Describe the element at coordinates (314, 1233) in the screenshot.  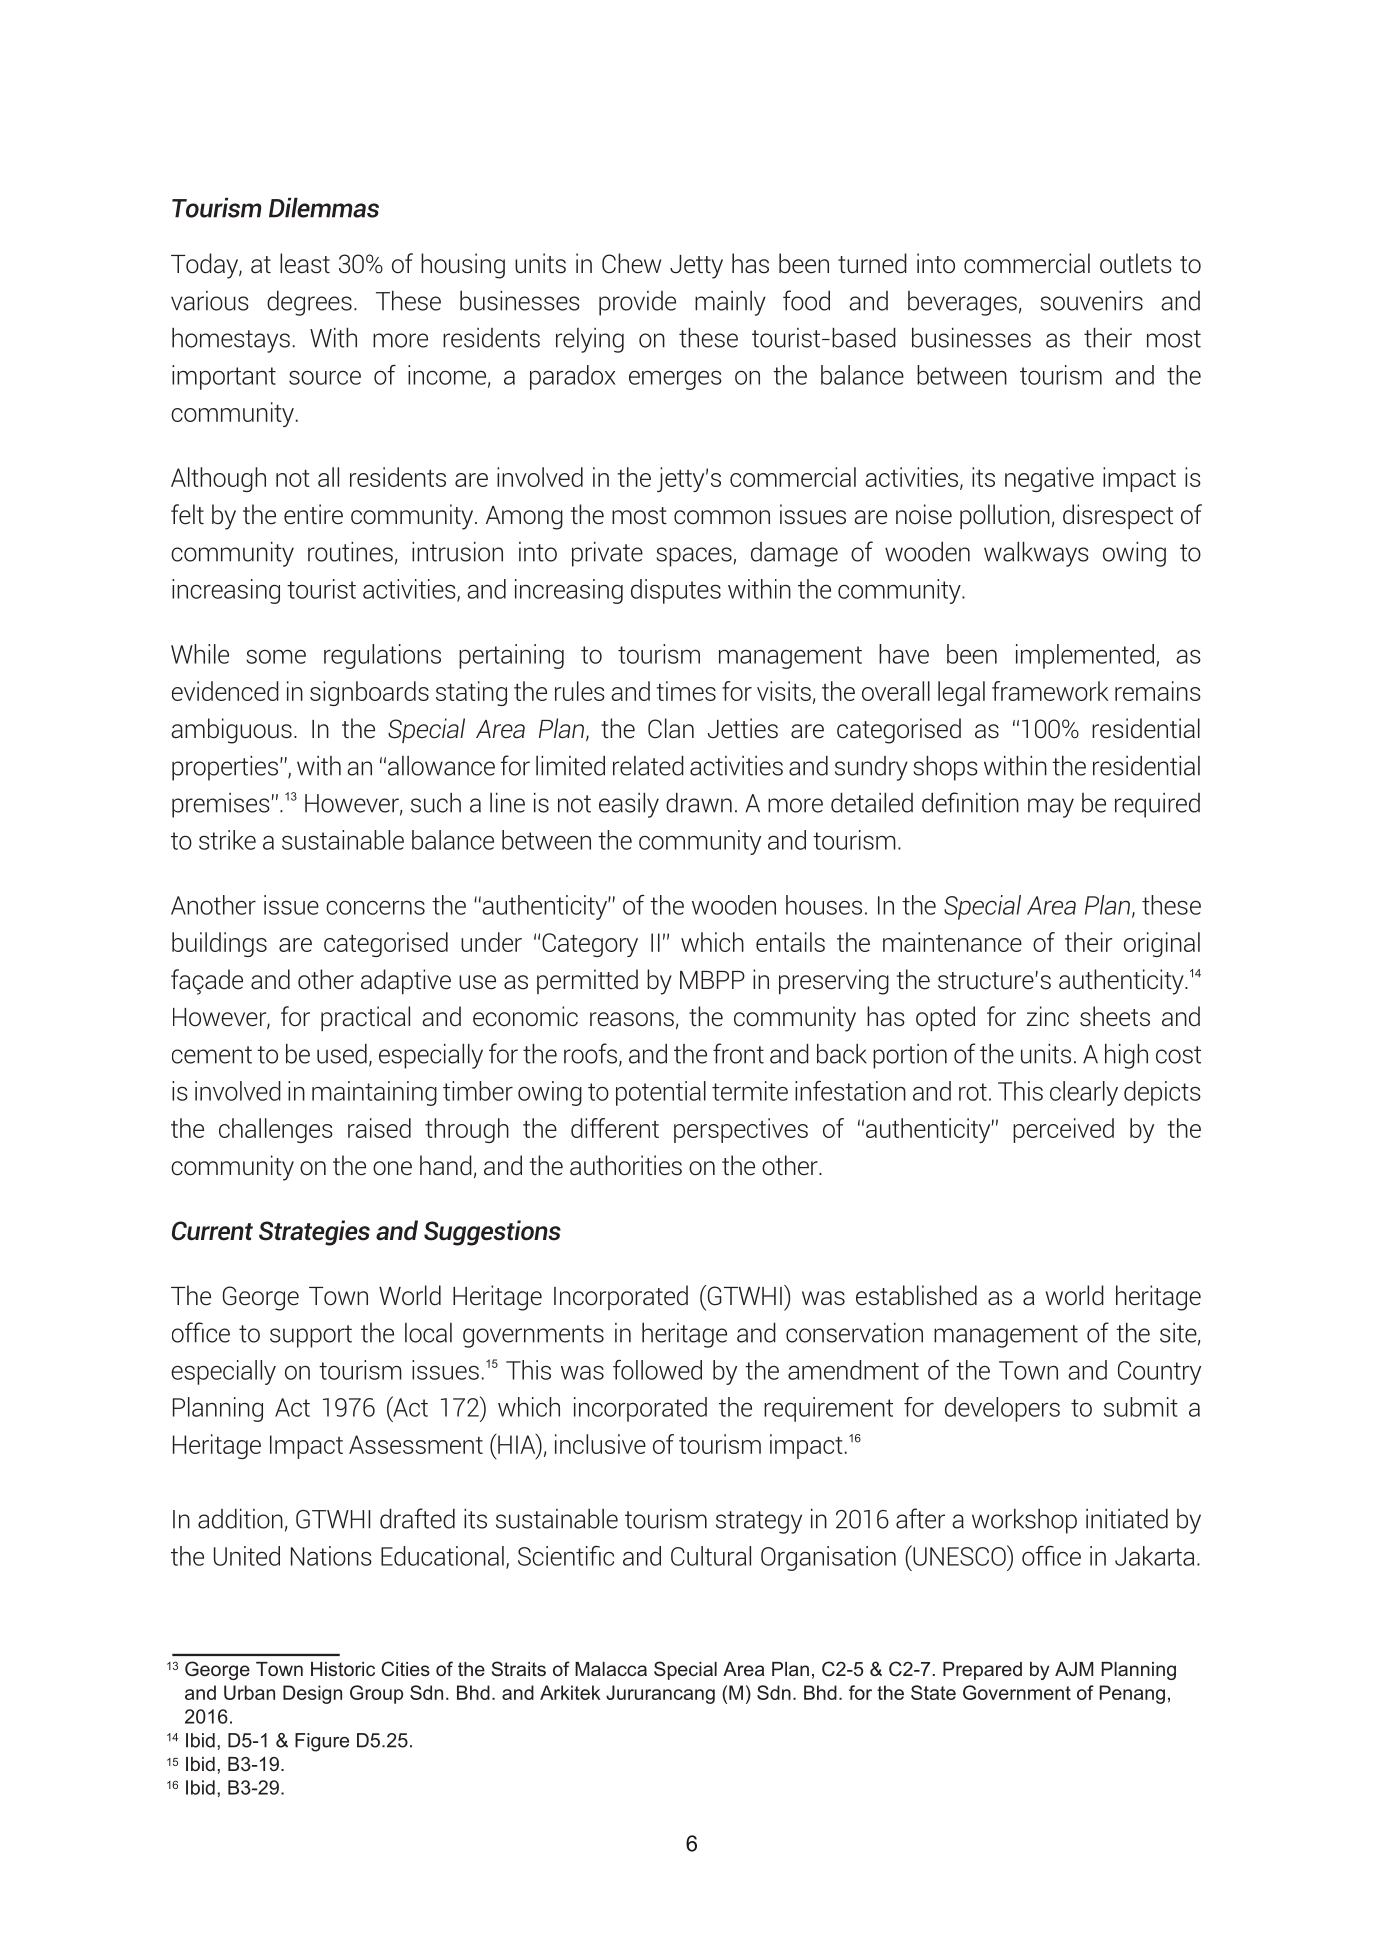
I see `Strategies` at that location.
